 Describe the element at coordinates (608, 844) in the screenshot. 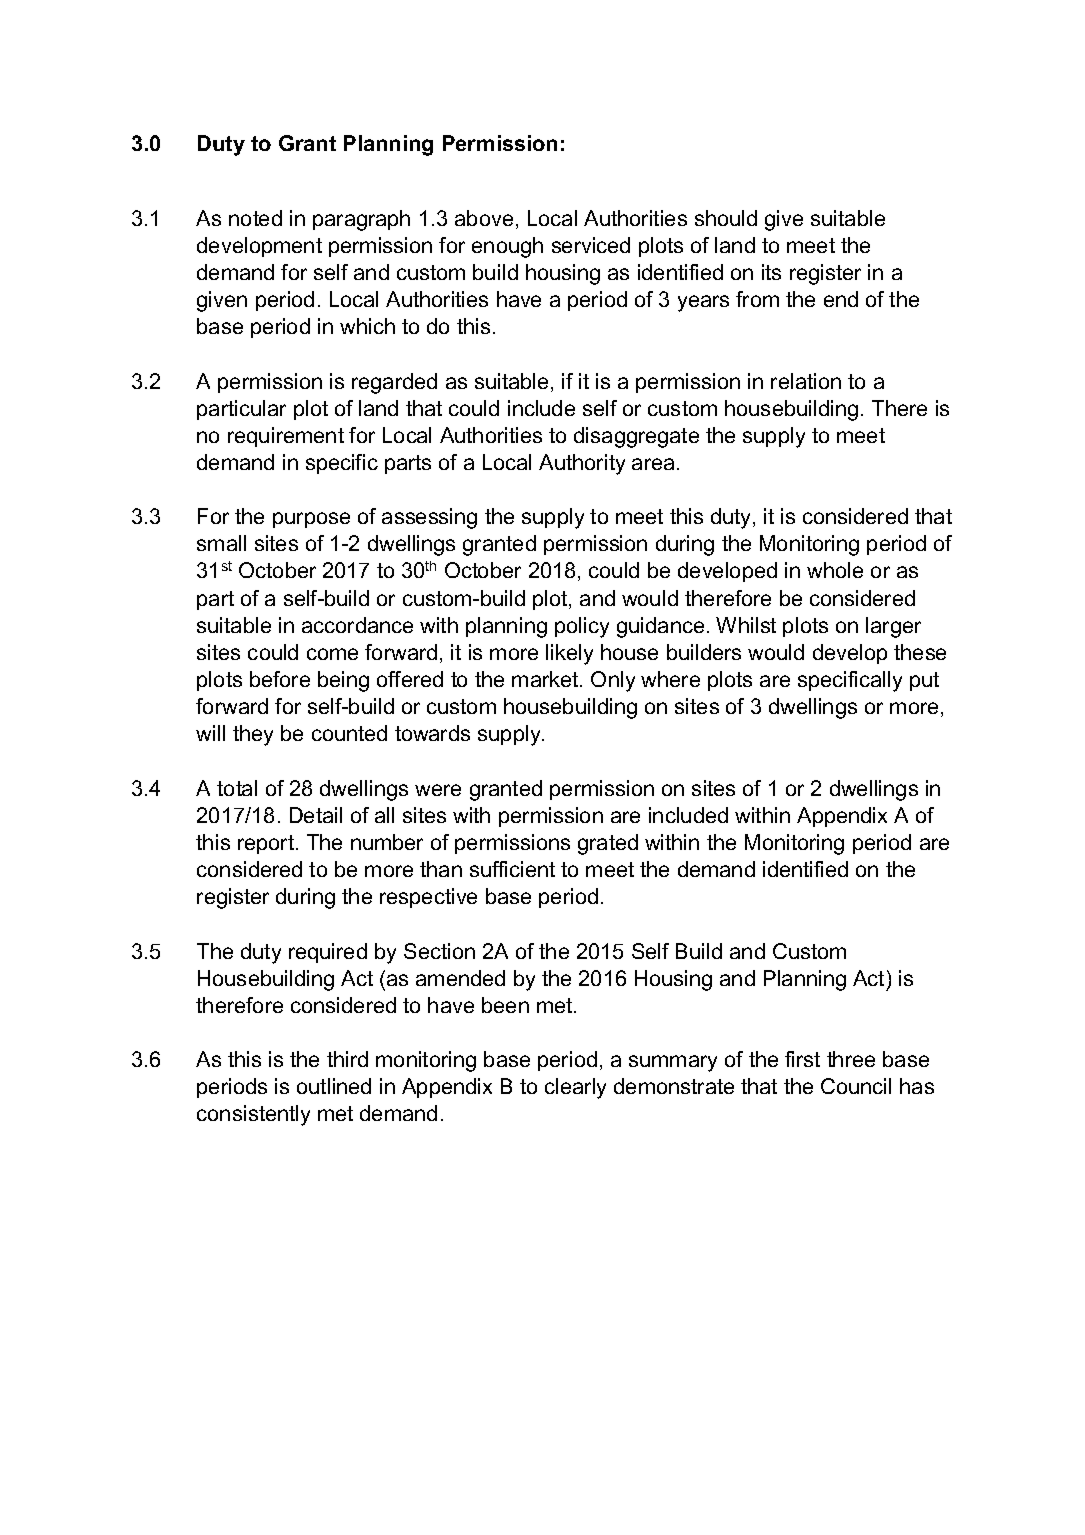

I see `grated` at that location.
